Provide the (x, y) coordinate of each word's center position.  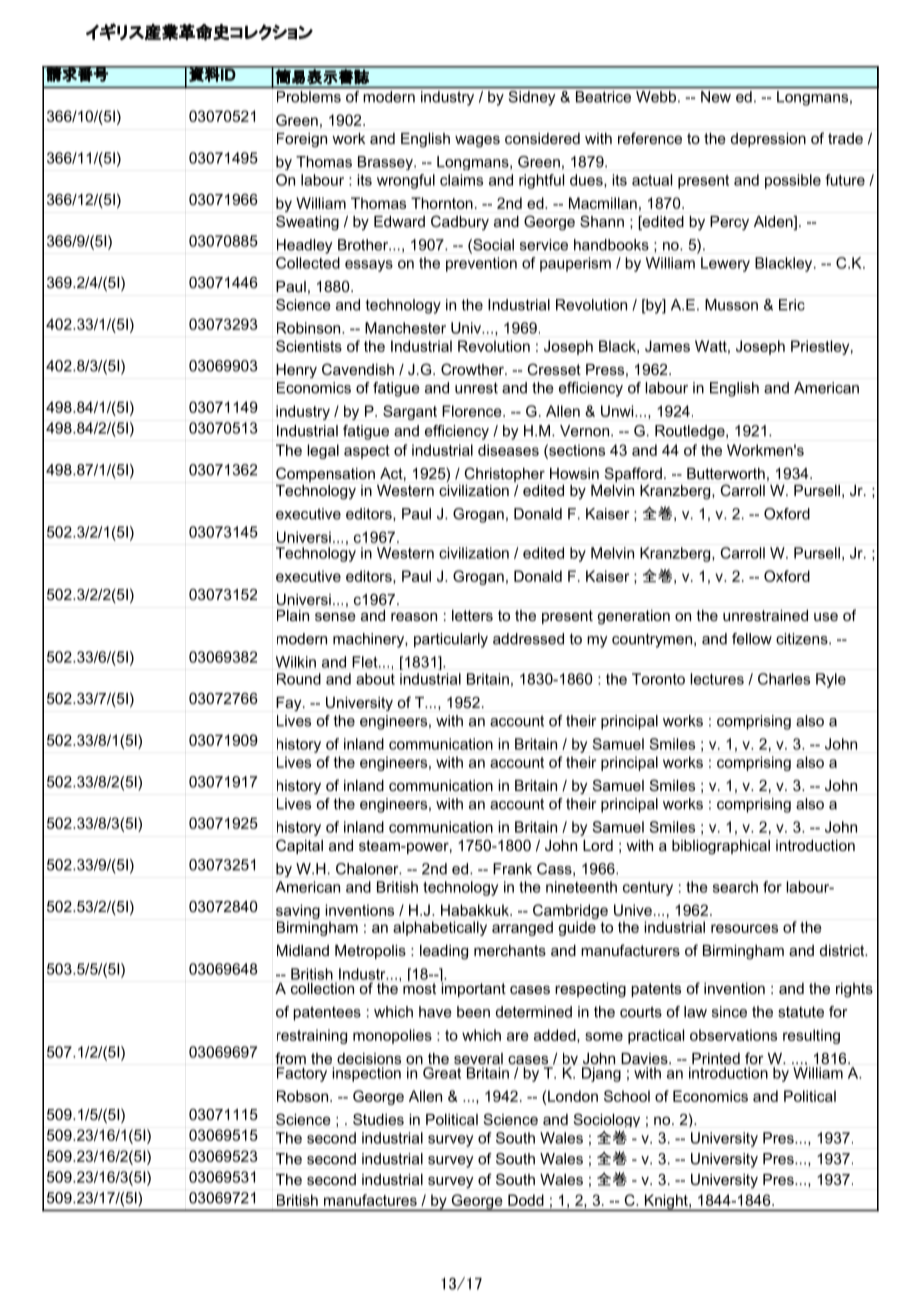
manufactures (370, 1200)
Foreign (302, 140)
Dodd (526, 1200)
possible (793, 181)
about (375, 679)
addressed (528, 639)
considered (542, 138)
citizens (803, 639)
